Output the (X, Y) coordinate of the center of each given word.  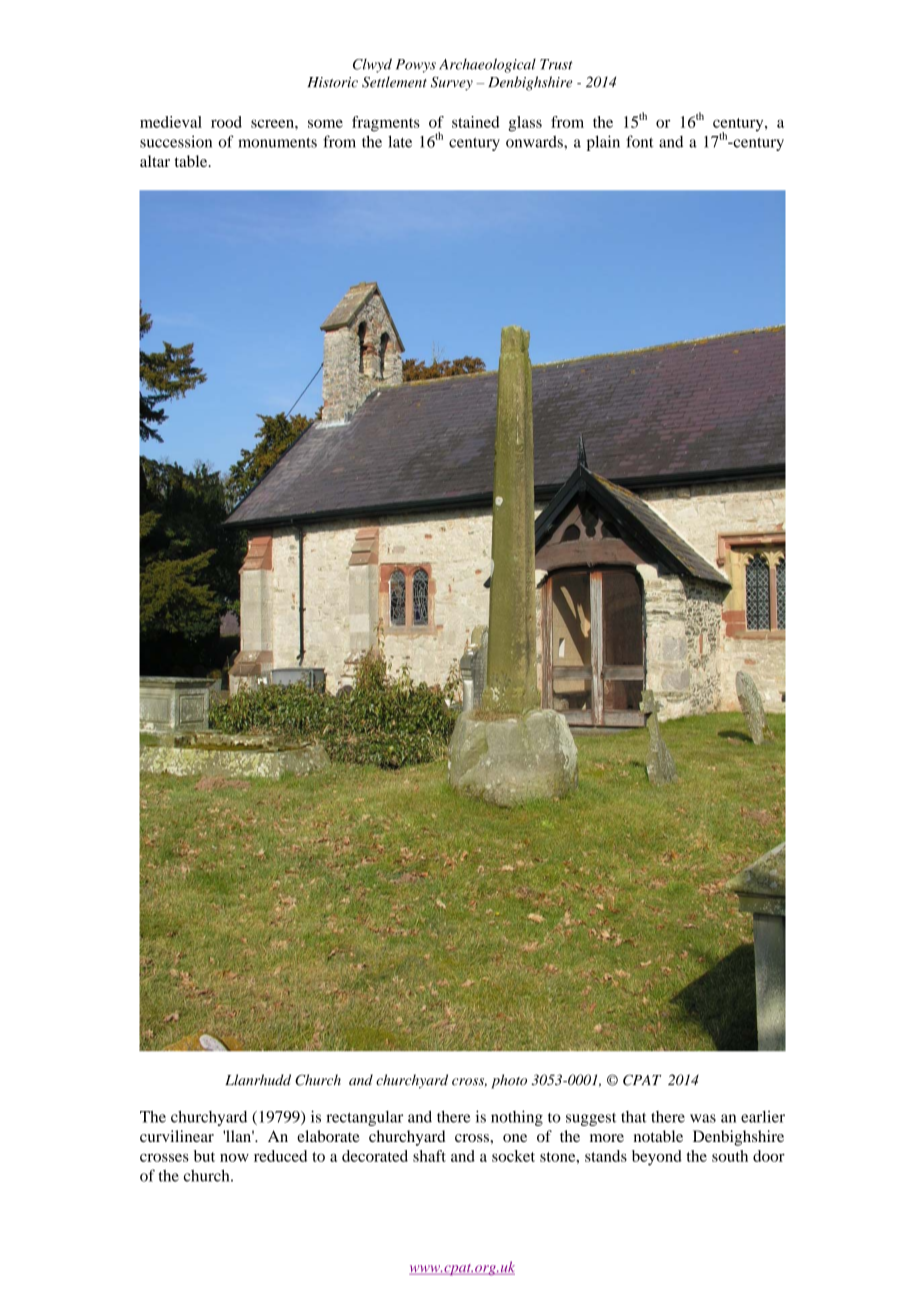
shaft (429, 1156)
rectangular (364, 1118)
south (730, 1156)
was (703, 1118)
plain (603, 143)
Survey (452, 83)
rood (226, 122)
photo (509, 1081)
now (234, 1157)
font (640, 141)
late (400, 141)
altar (155, 161)
